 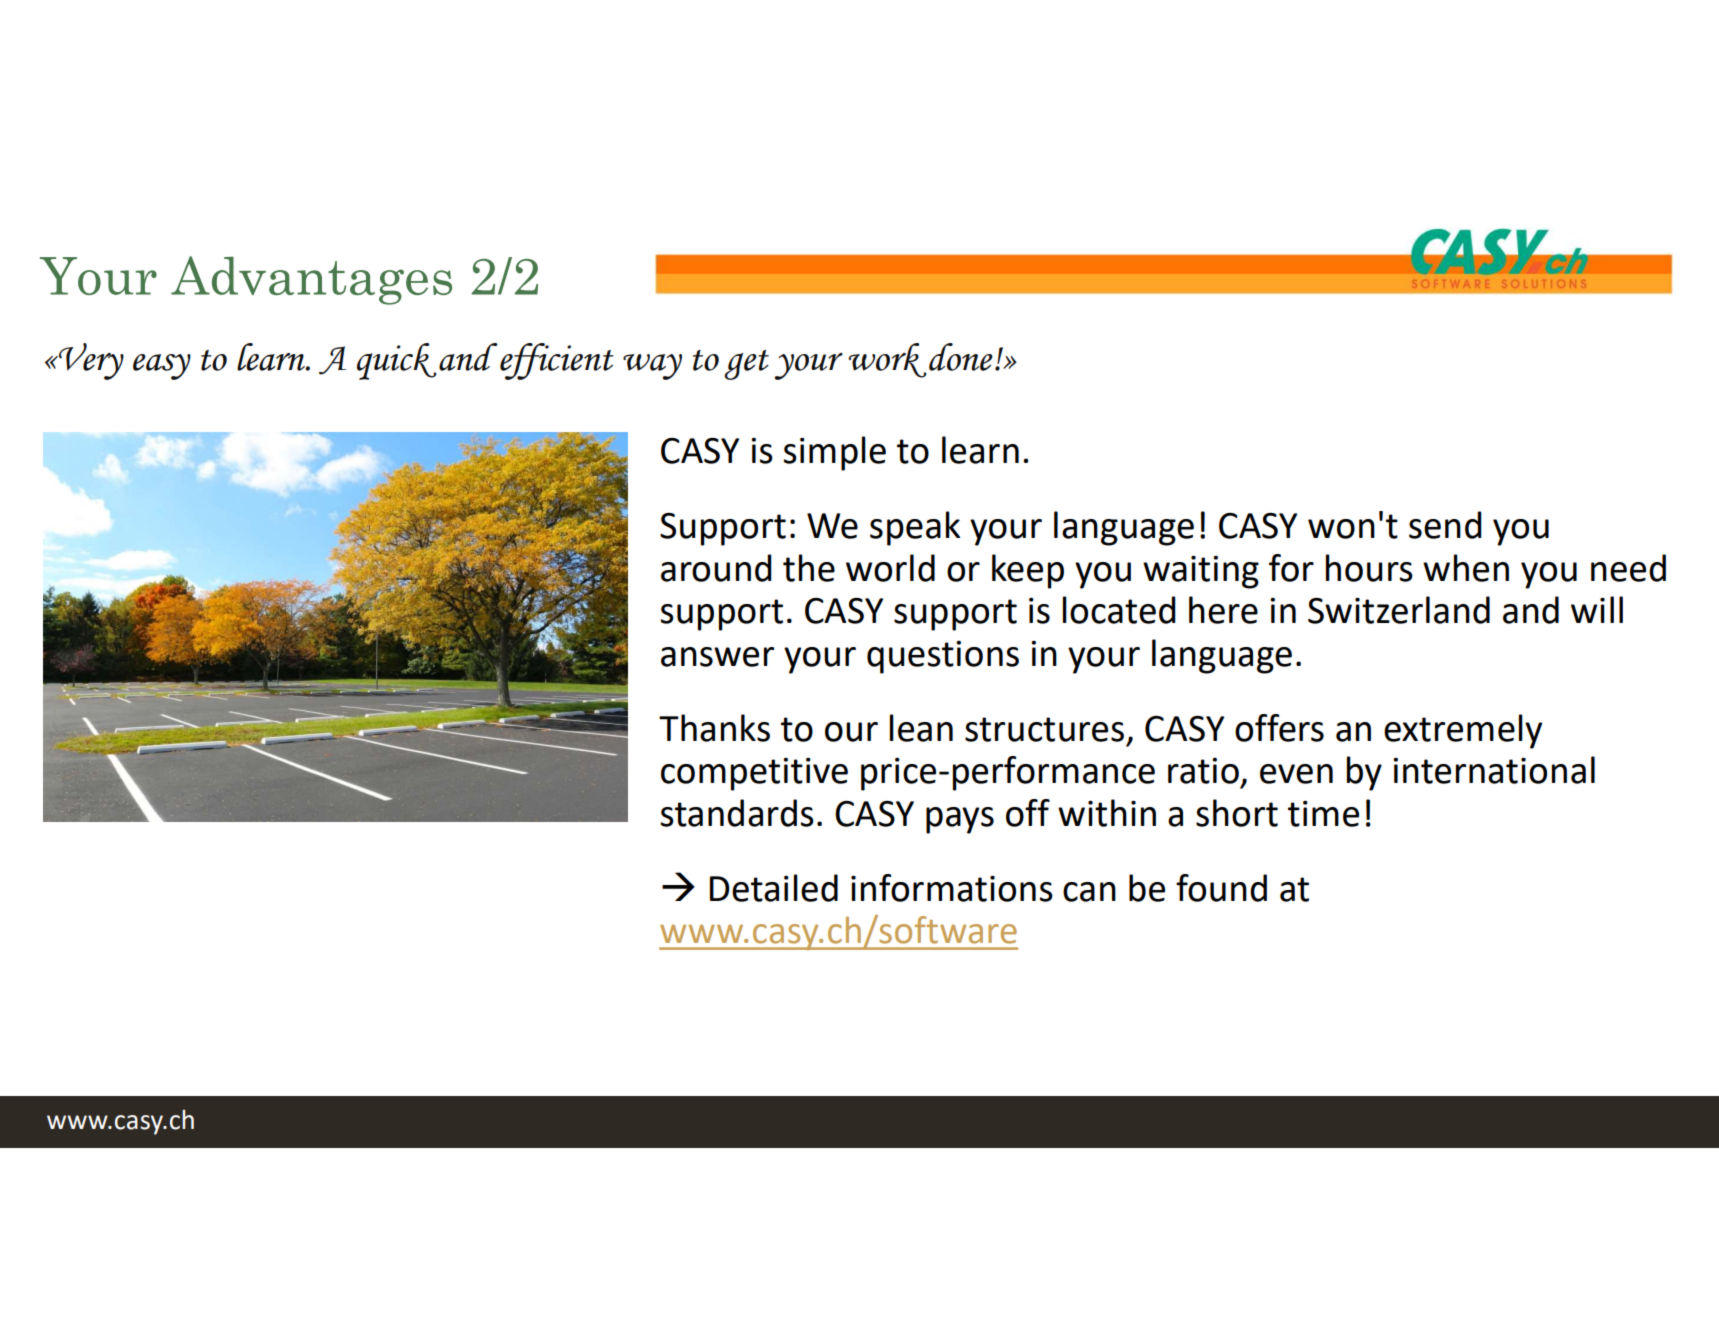 What do you see at coordinates (1466, 568) in the image?
I see `when` at bounding box center [1466, 568].
